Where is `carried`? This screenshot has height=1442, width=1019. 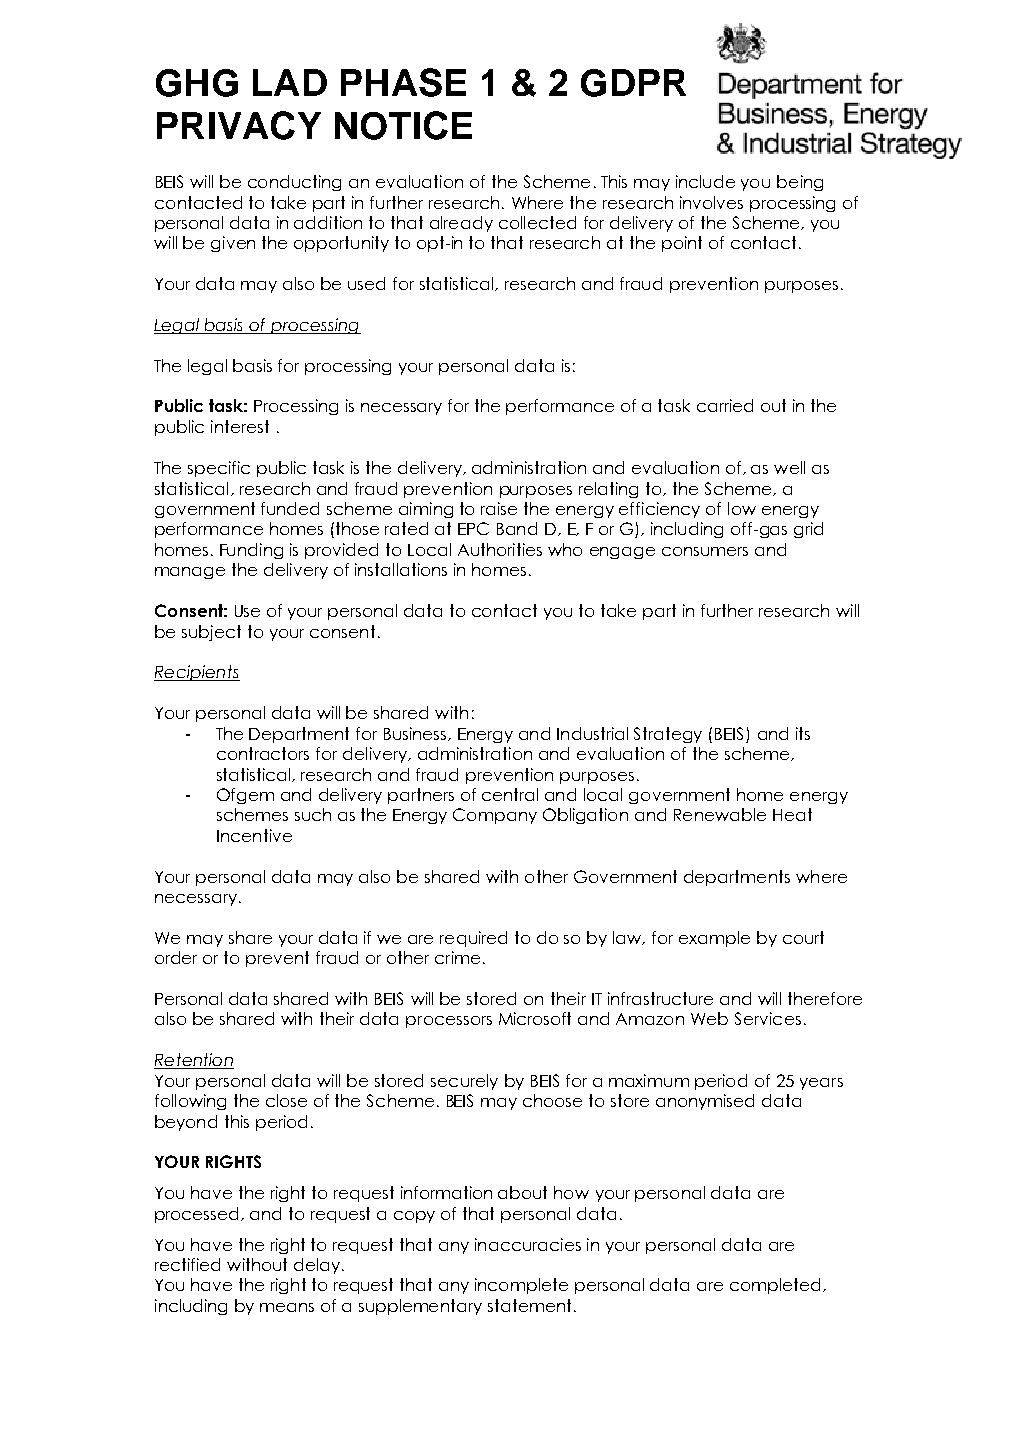 carried is located at coordinates (725, 405).
